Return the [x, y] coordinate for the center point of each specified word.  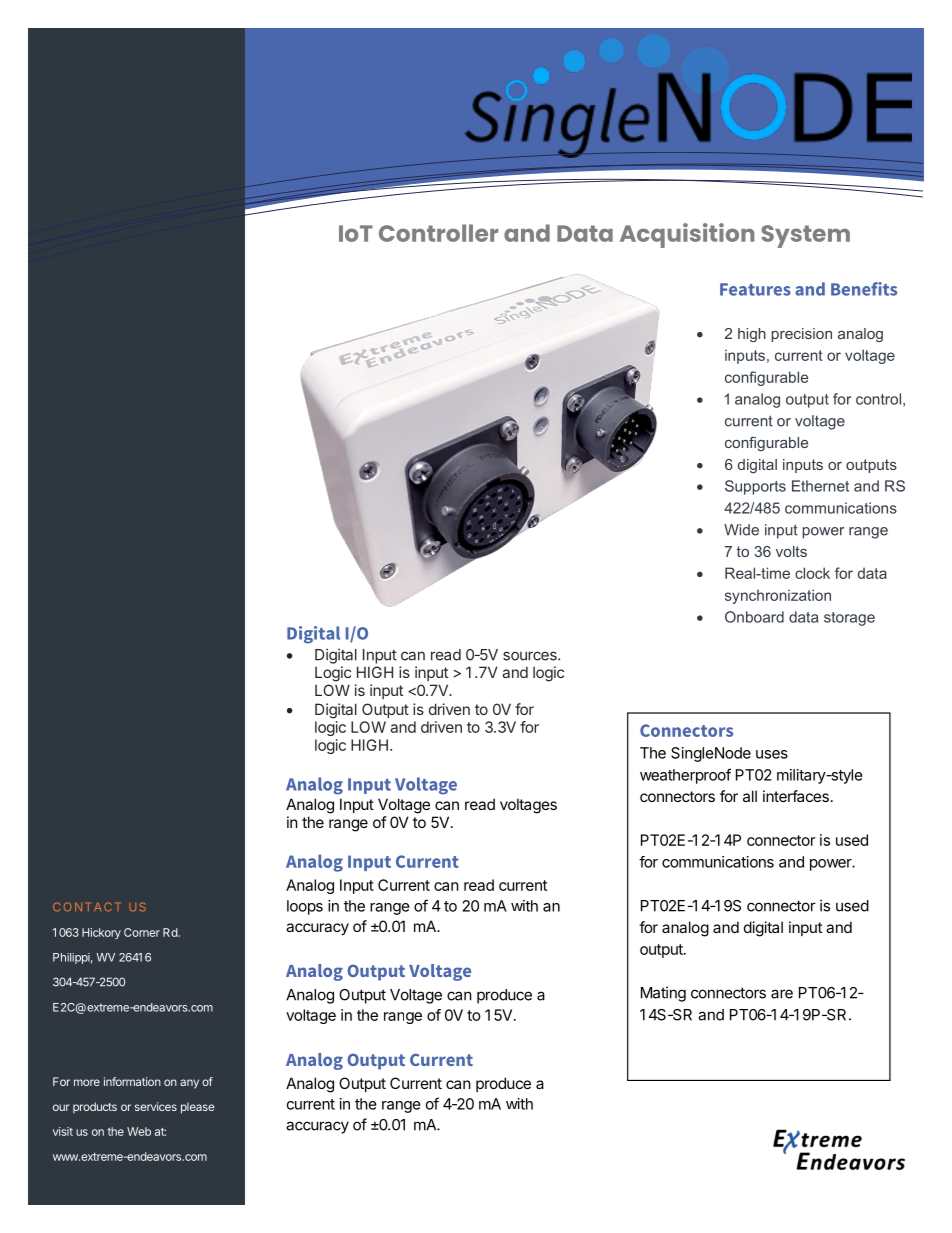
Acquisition [687, 235]
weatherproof [685, 776]
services [156, 1106]
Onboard [754, 617]
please [197, 1108]
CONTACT [87, 906]
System [805, 236]
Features [755, 289]
